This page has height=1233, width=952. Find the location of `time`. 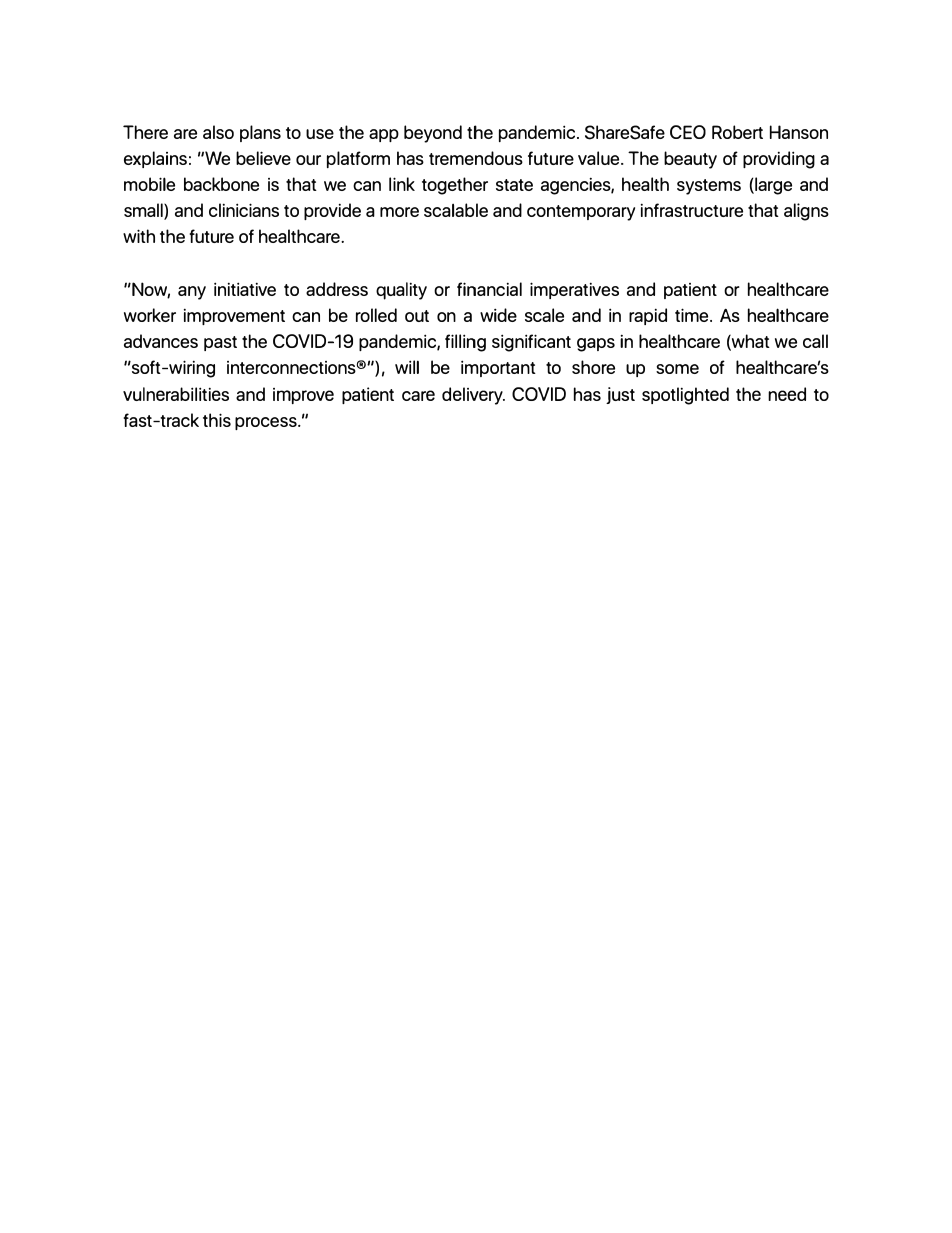

time is located at coordinates (693, 315).
